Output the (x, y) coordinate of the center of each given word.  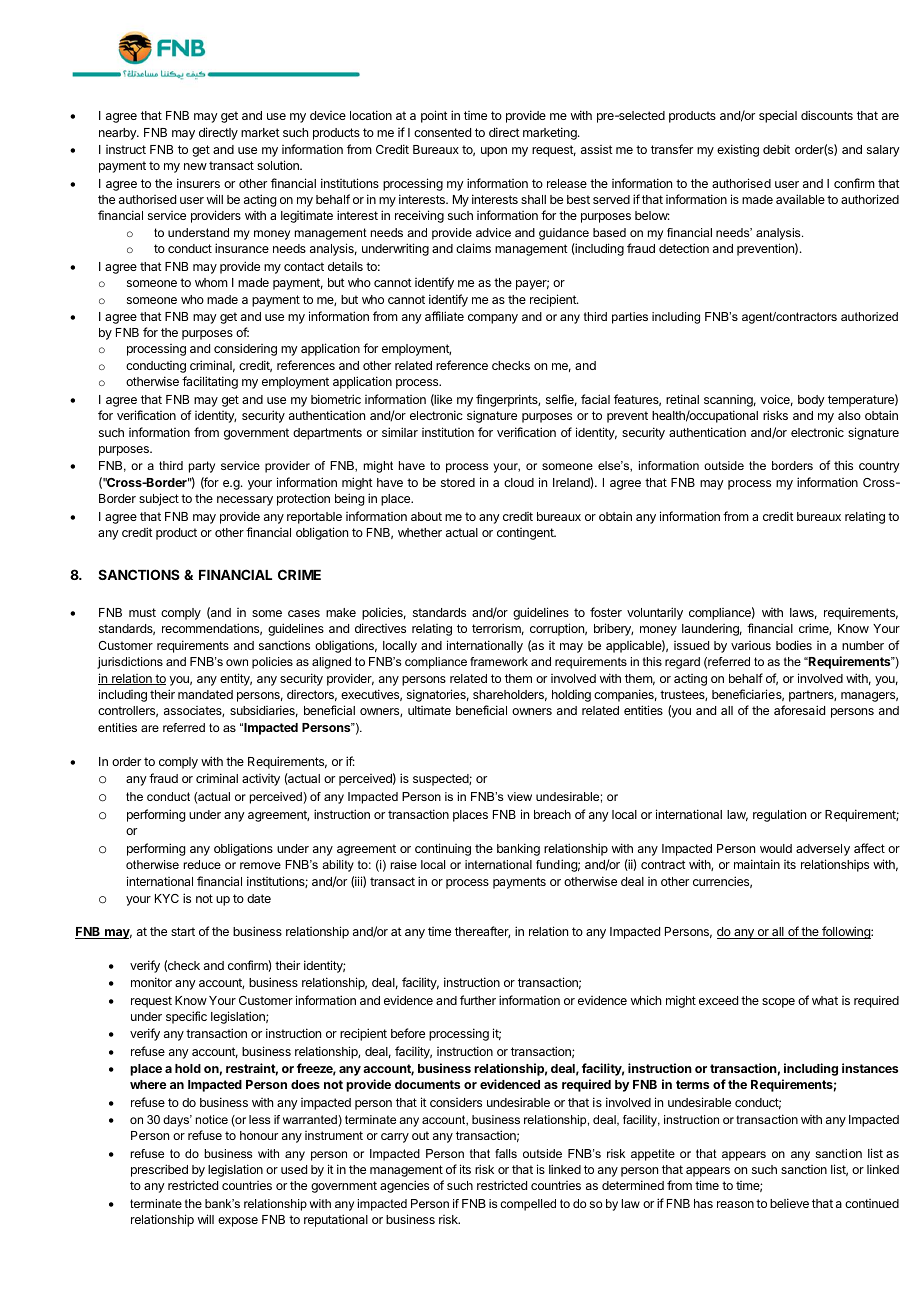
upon (494, 152)
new (195, 166)
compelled (528, 1205)
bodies (794, 645)
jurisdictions (130, 663)
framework (499, 661)
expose (238, 1222)
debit (776, 149)
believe (789, 1203)
